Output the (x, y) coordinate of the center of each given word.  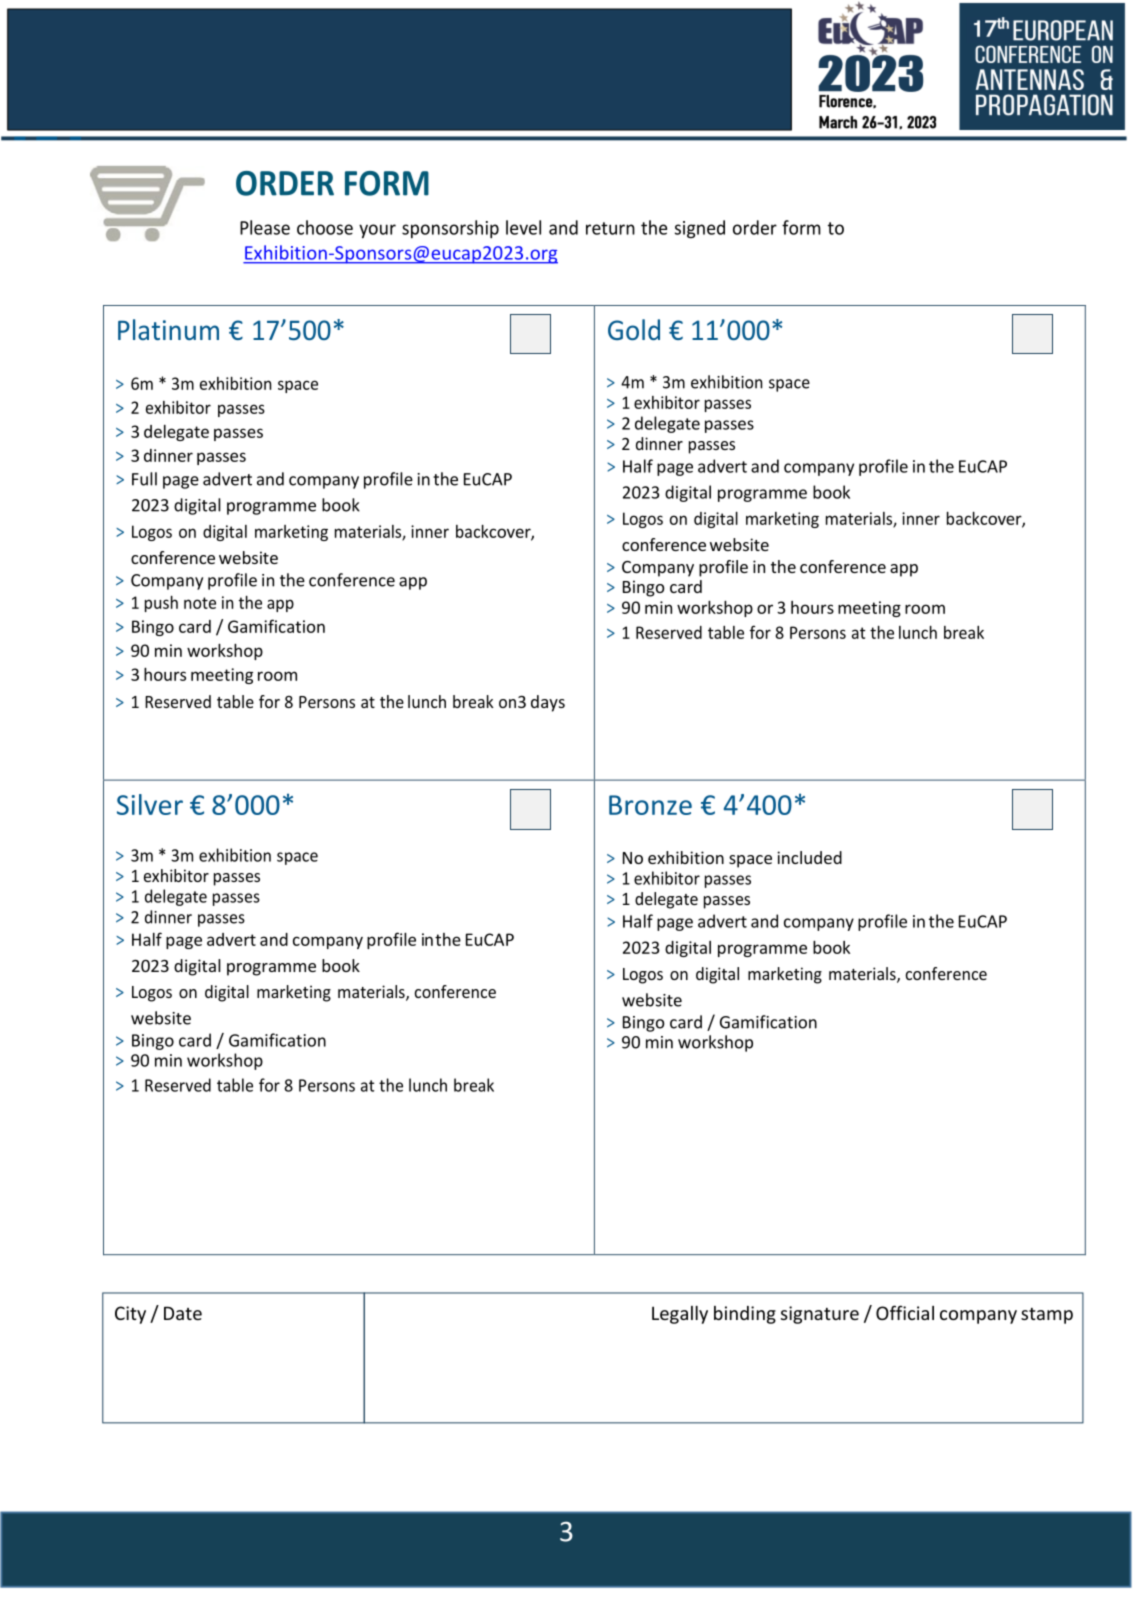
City (130, 1315)
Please (265, 227)
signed (700, 229)
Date (183, 1313)
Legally (680, 1315)
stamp (1047, 1316)
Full (144, 479)
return (610, 228)
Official (905, 1312)
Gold (634, 329)
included (809, 857)
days (548, 703)
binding (745, 1315)
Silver (150, 804)
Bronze (650, 805)
